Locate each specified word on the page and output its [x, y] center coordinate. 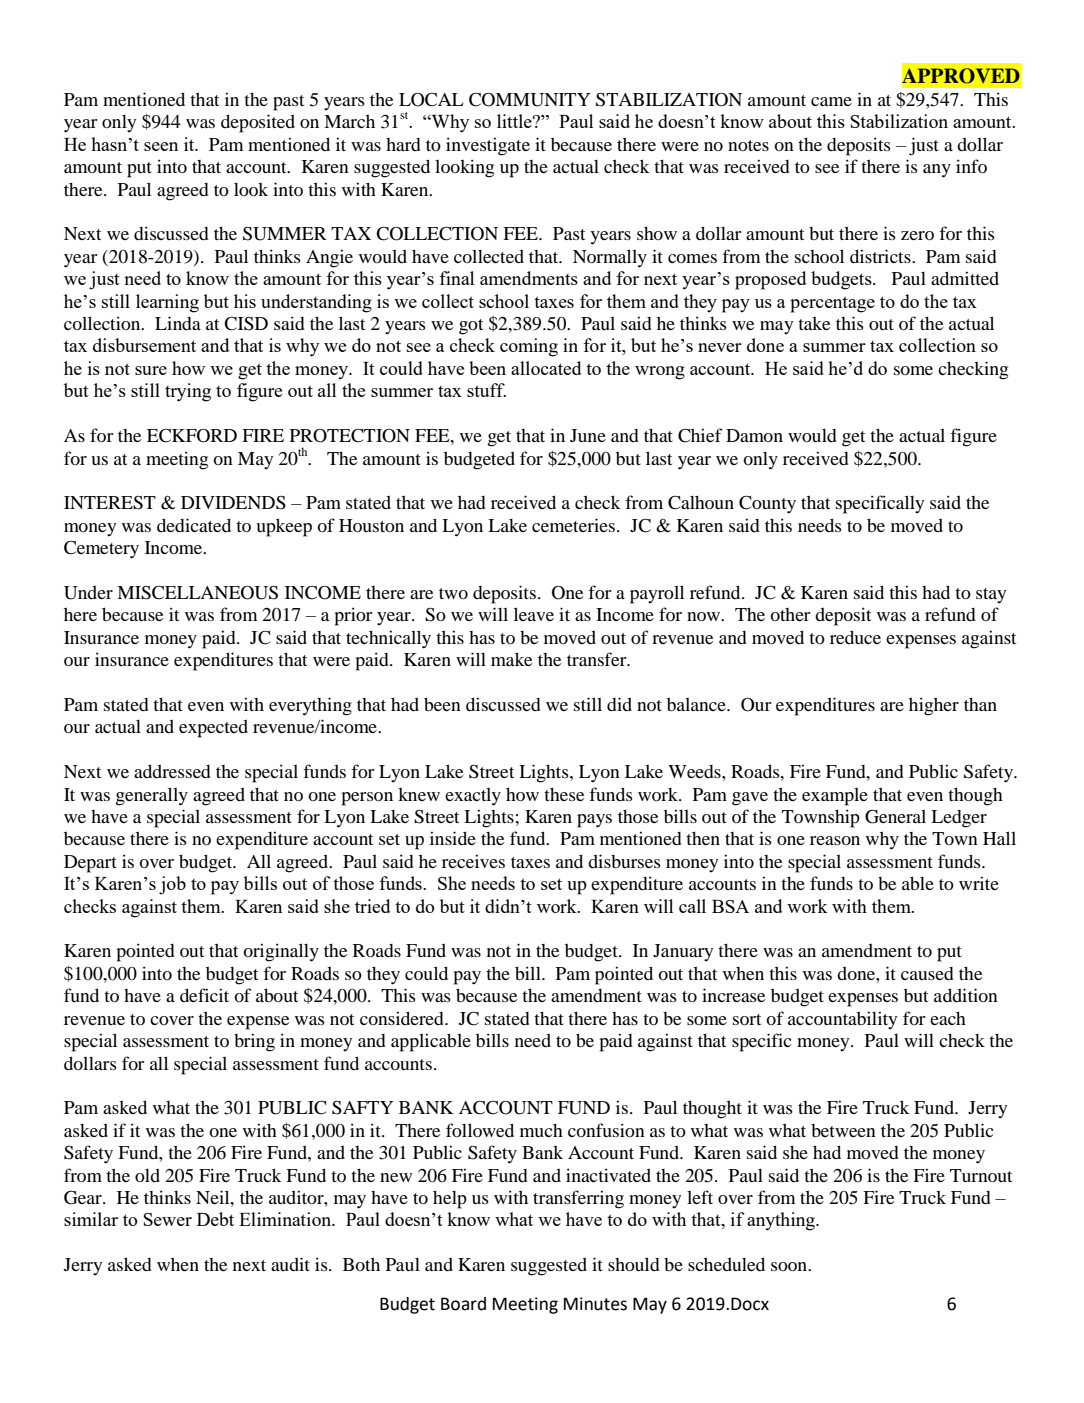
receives [473, 861]
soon [790, 1266]
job [172, 885]
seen [161, 146]
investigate [488, 146]
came [831, 101]
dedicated [194, 525]
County [767, 504]
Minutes [595, 1304]
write [979, 883]
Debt [215, 1219]
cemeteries [573, 525]
